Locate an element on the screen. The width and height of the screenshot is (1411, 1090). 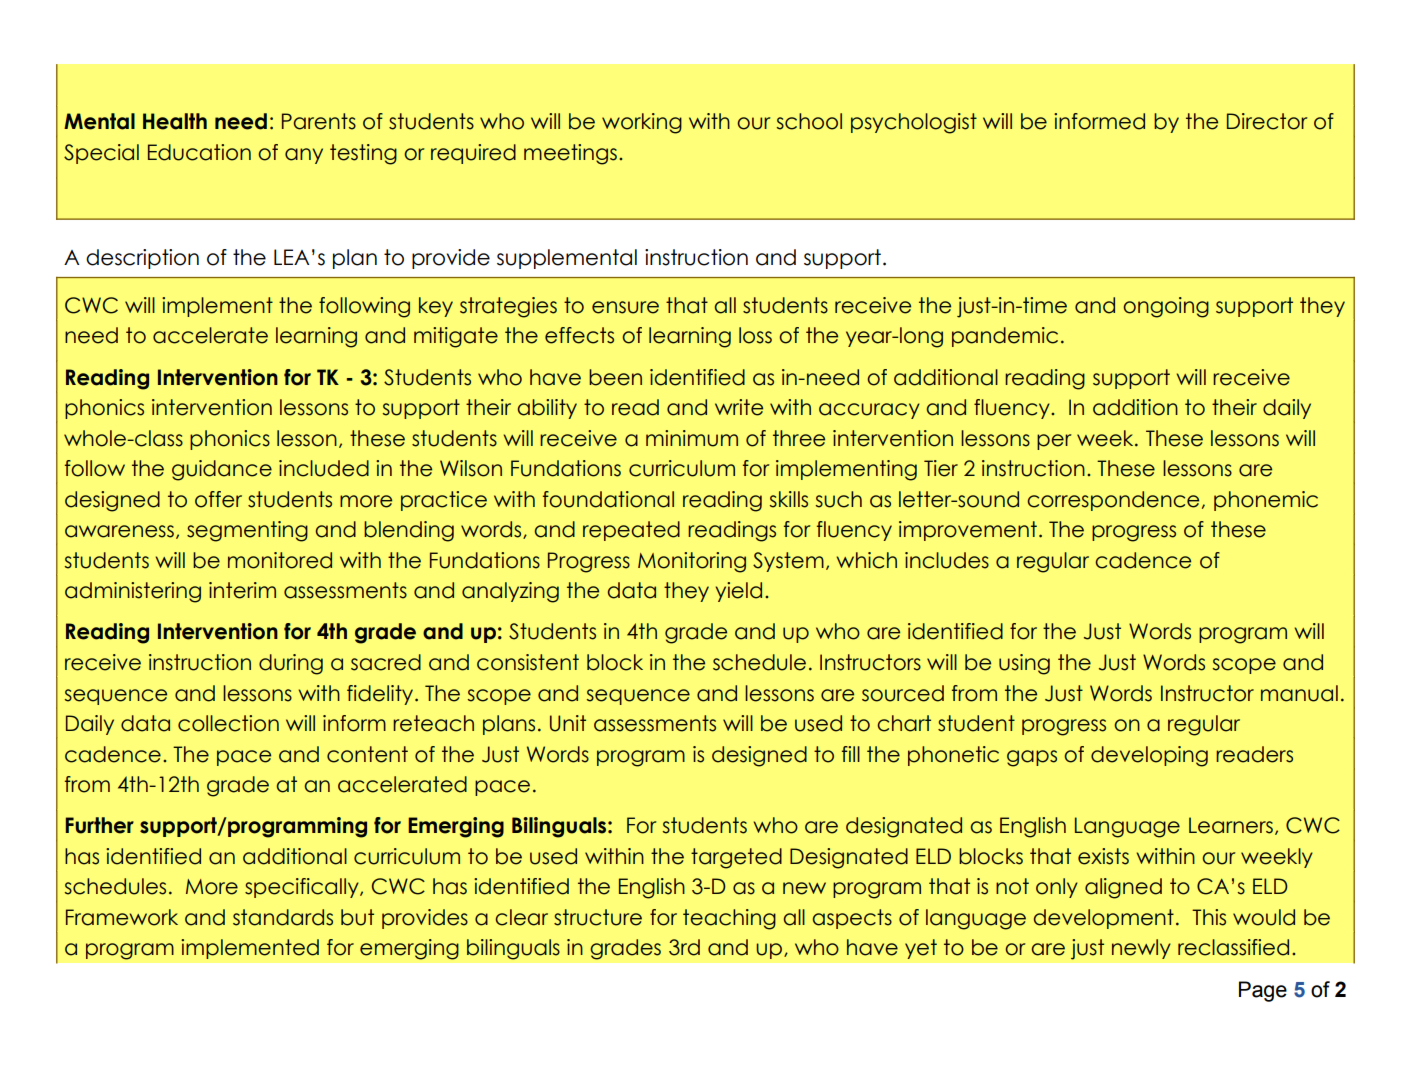
collection is located at coordinates (228, 723).
